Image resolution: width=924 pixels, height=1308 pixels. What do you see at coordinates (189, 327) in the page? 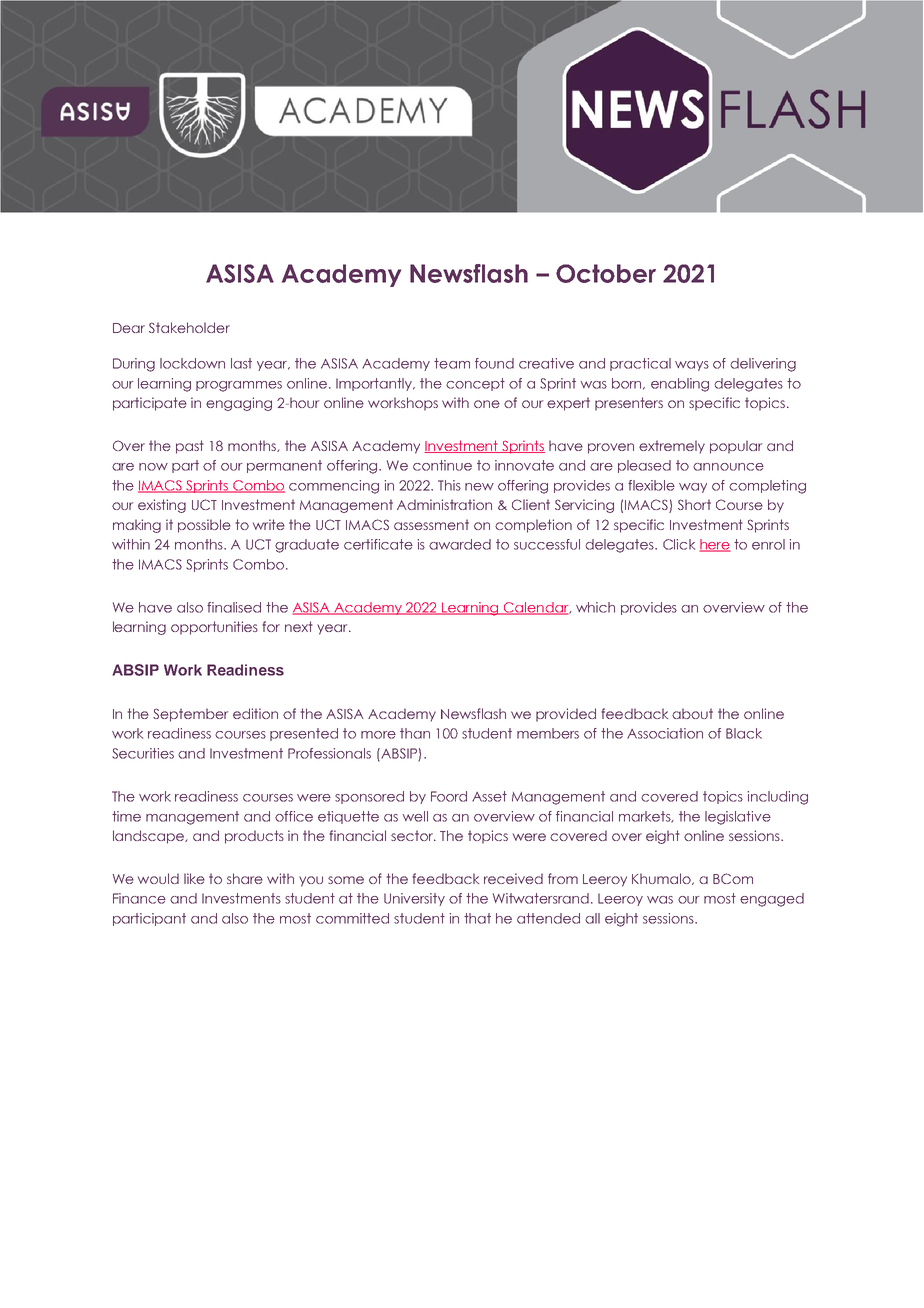
I see `Stakeholder` at bounding box center [189, 327].
